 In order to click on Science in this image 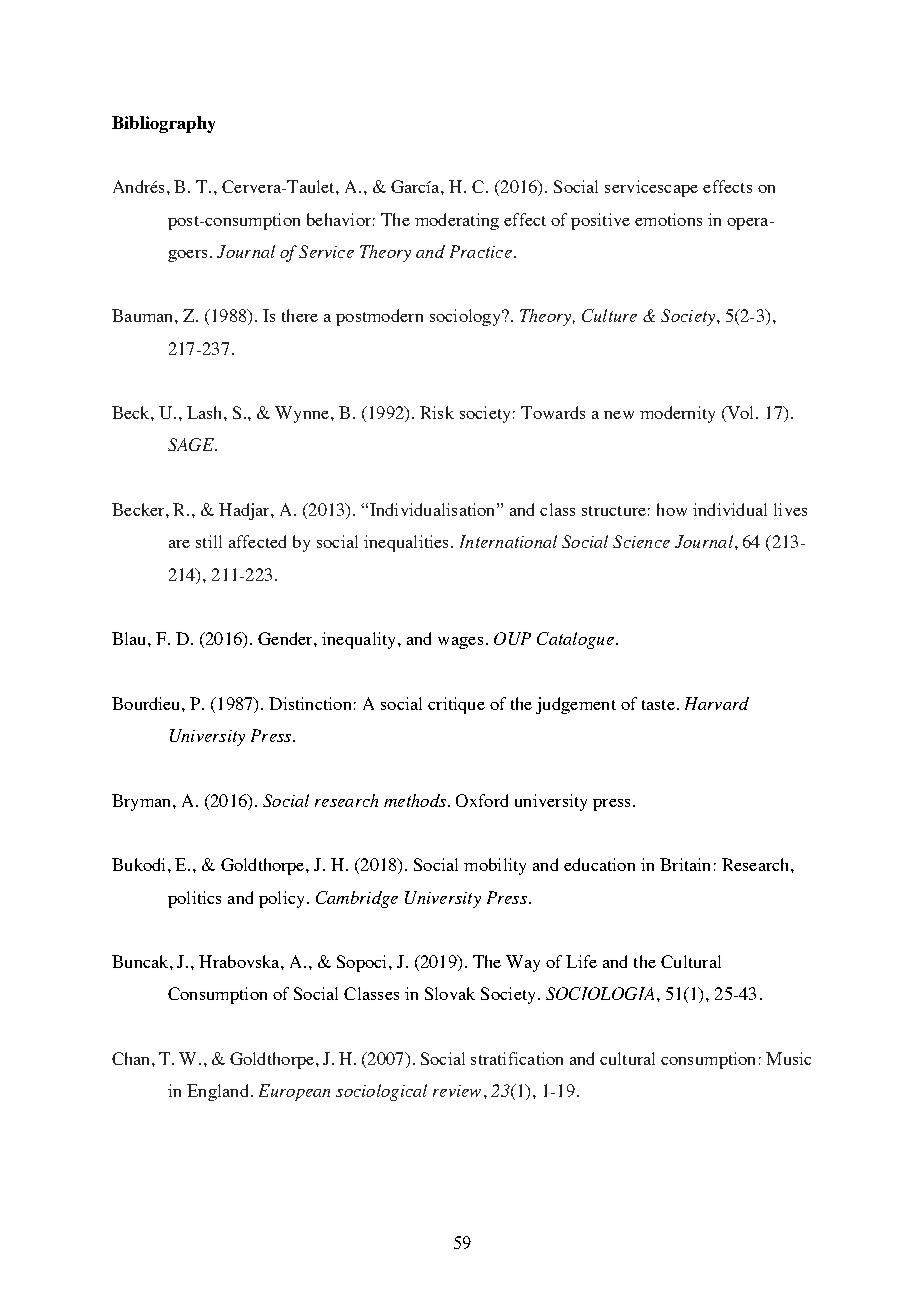, I will do `click(641, 541)`.
